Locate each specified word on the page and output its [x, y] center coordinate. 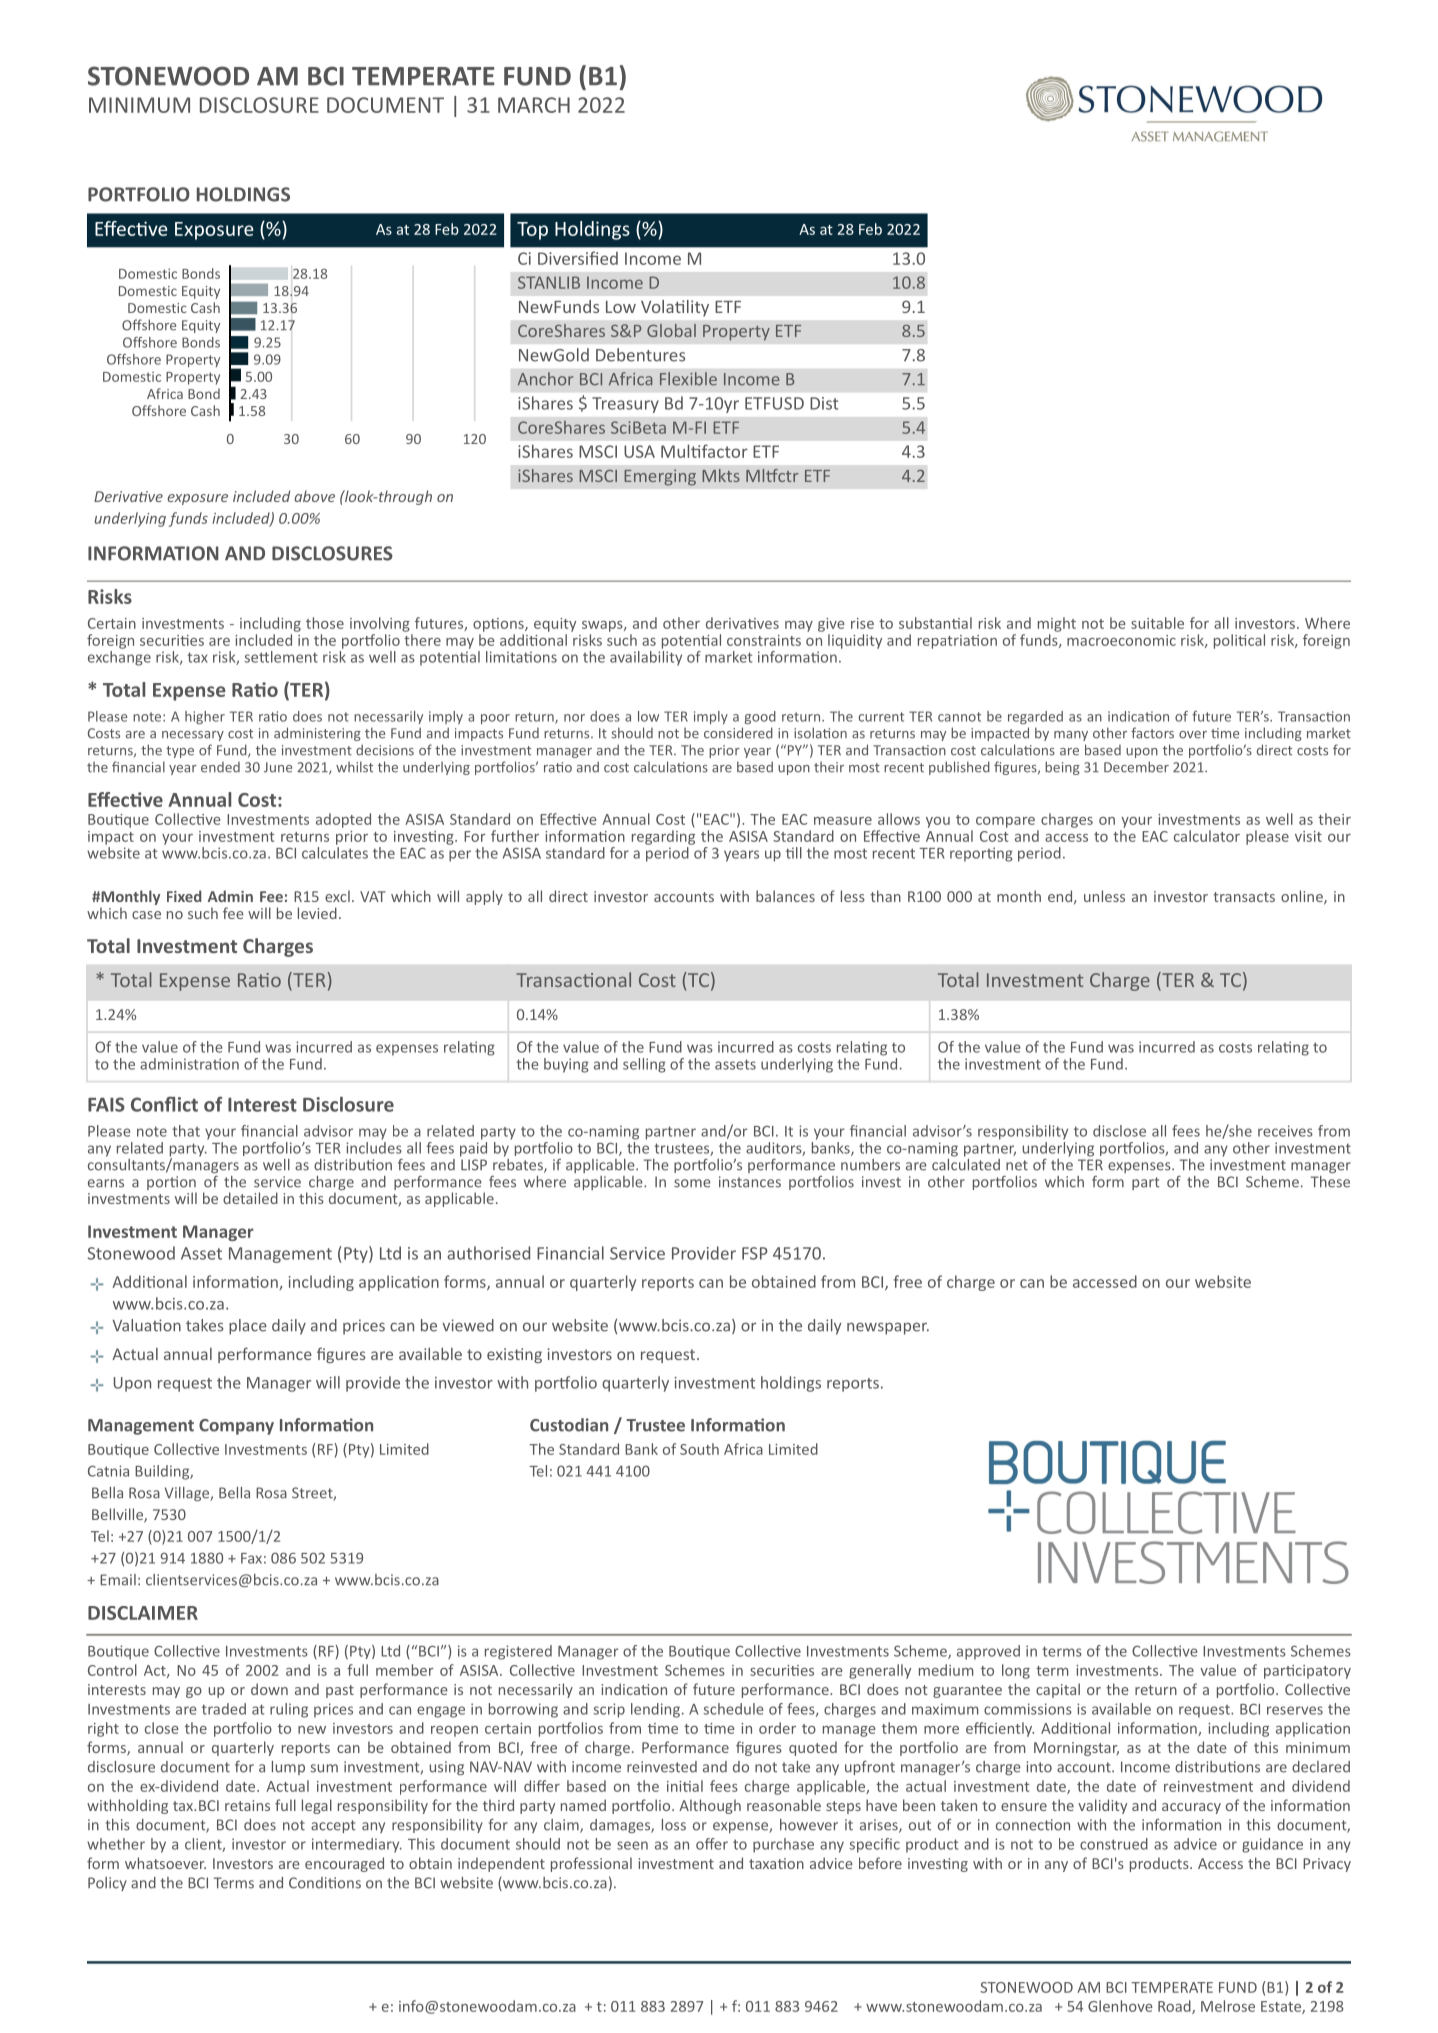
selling [644, 1065]
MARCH [534, 105]
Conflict [164, 1104]
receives [1285, 1131]
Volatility [675, 308]
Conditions [325, 1883]
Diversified [578, 258]
